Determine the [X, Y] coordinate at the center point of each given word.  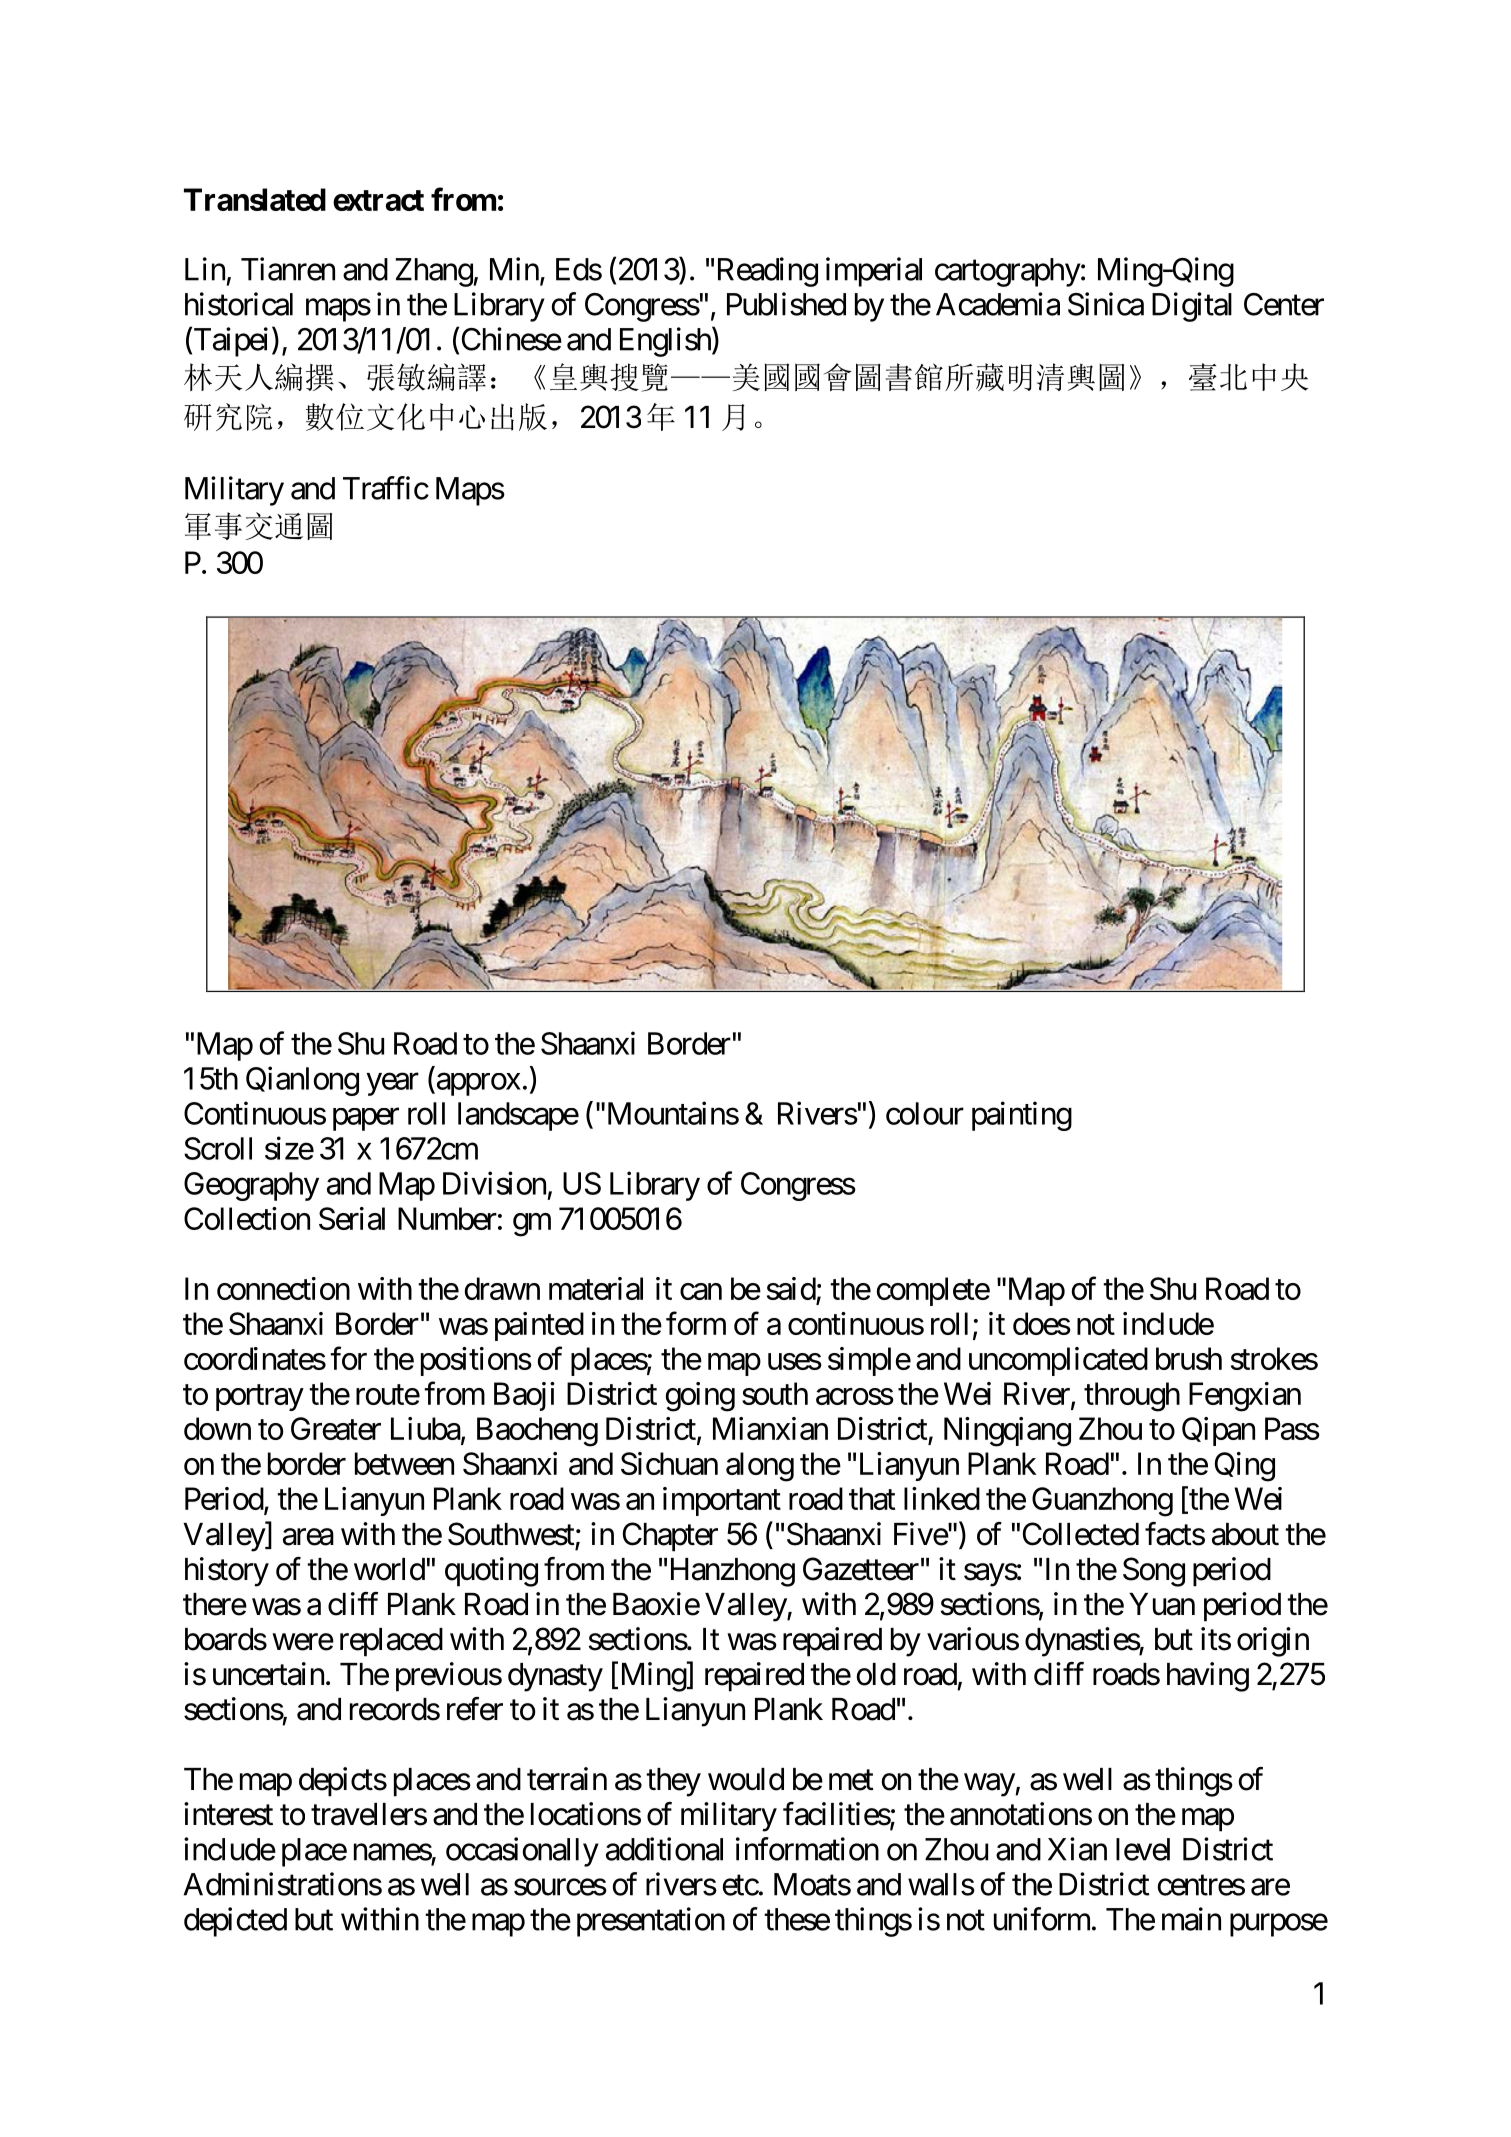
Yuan [1162, 1604]
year [392, 1084]
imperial [874, 272]
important [722, 1501]
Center [1284, 304]
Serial [352, 1218]
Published [786, 304]
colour [925, 1113]
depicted [235, 1922]
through [1132, 1397]
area [308, 1537]
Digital [1192, 307]
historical [239, 304]
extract [378, 200]
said [791, 1288]
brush [1189, 1358]
